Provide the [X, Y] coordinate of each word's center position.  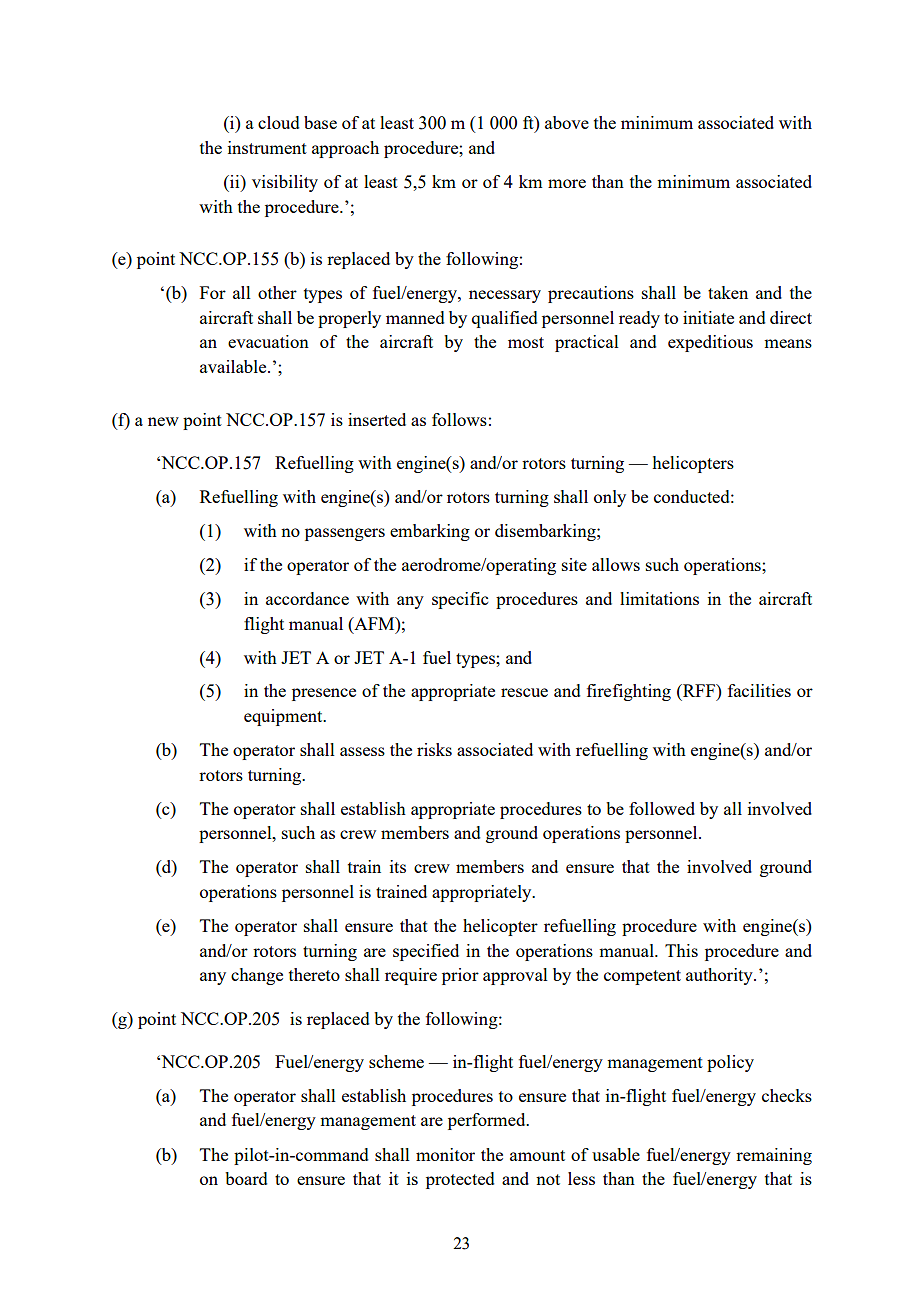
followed [662, 808]
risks [434, 749]
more [567, 183]
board [246, 1178]
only [610, 498]
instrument [267, 147]
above [567, 122]
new [163, 421]
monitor [445, 1154]
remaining [774, 1156]
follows [459, 419]
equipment [284, 717]
